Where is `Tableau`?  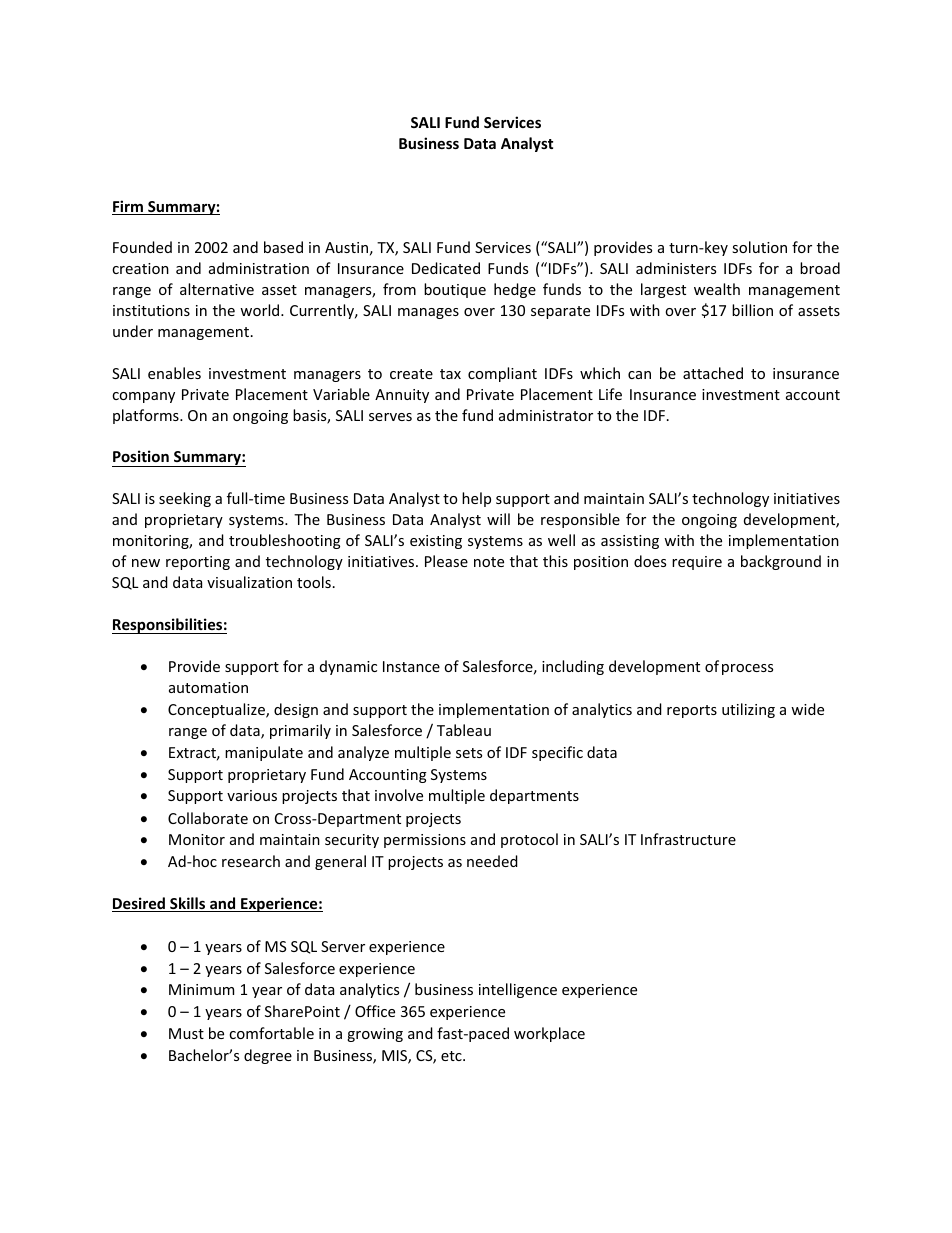 Tableau is located at coordinates (464, 730).
